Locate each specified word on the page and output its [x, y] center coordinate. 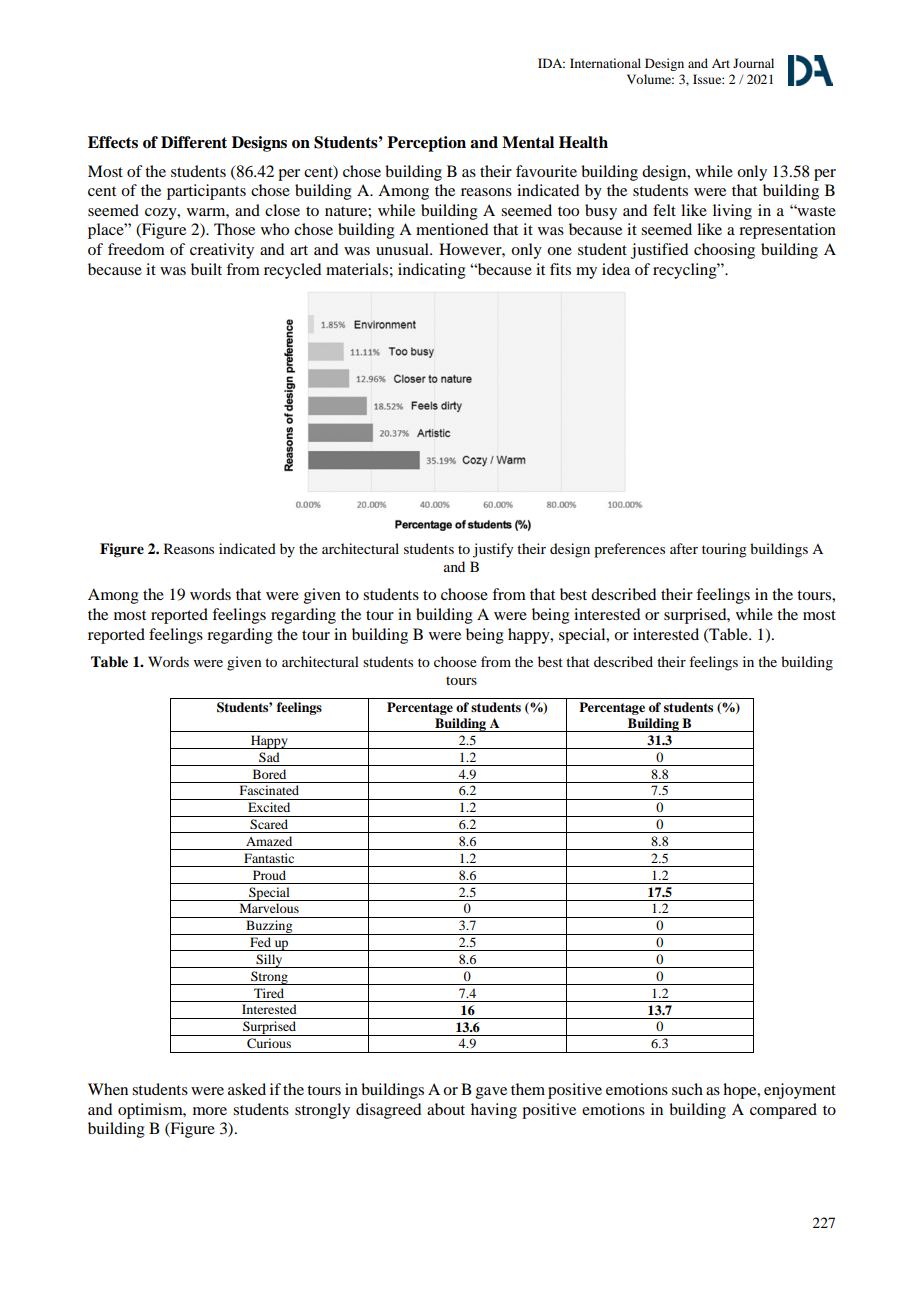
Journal [753, 63]
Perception [426, 144]
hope [741, 1091]
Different [194, 142]
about [446, 1109]
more [210, 1111]
